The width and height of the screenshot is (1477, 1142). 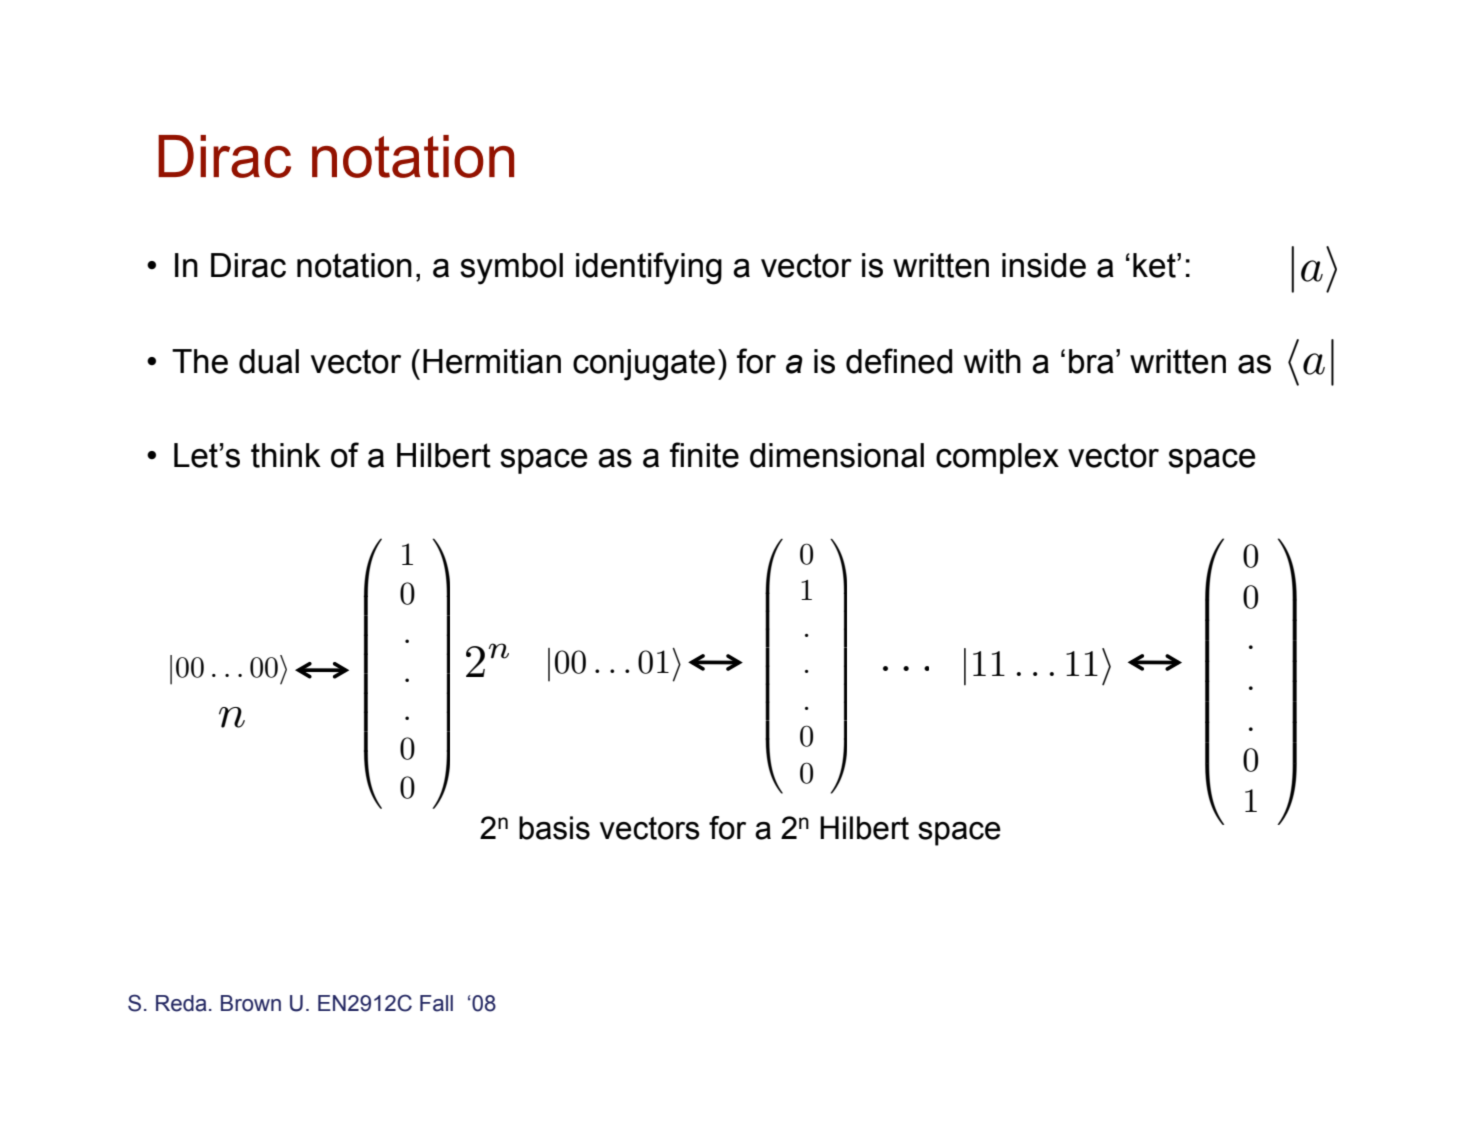 I want to click on dual, so click(x=269, y=361).
